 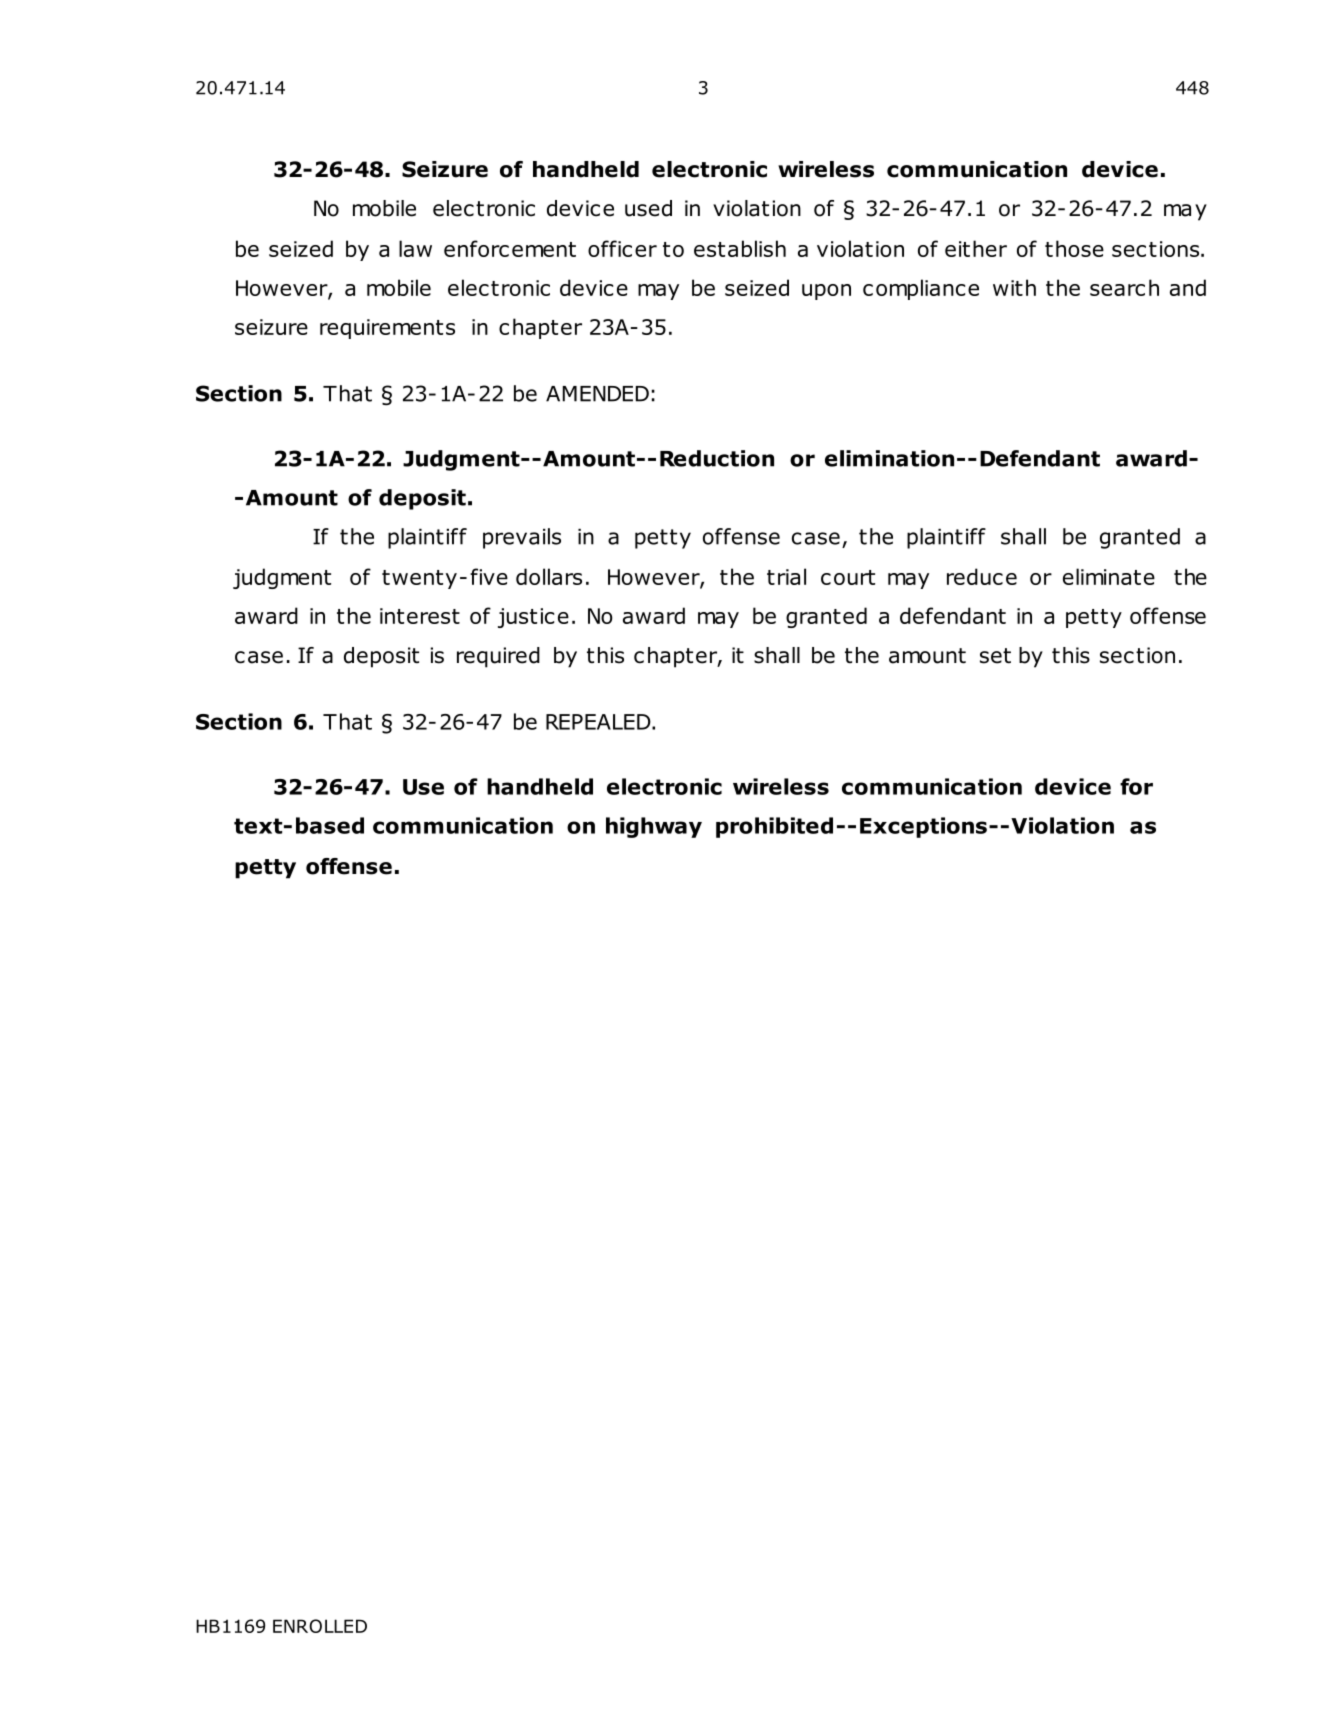 What do you see at coordinates (533, 618) in the screenshot?
I see `justice` at bounding box center [533, 618].
